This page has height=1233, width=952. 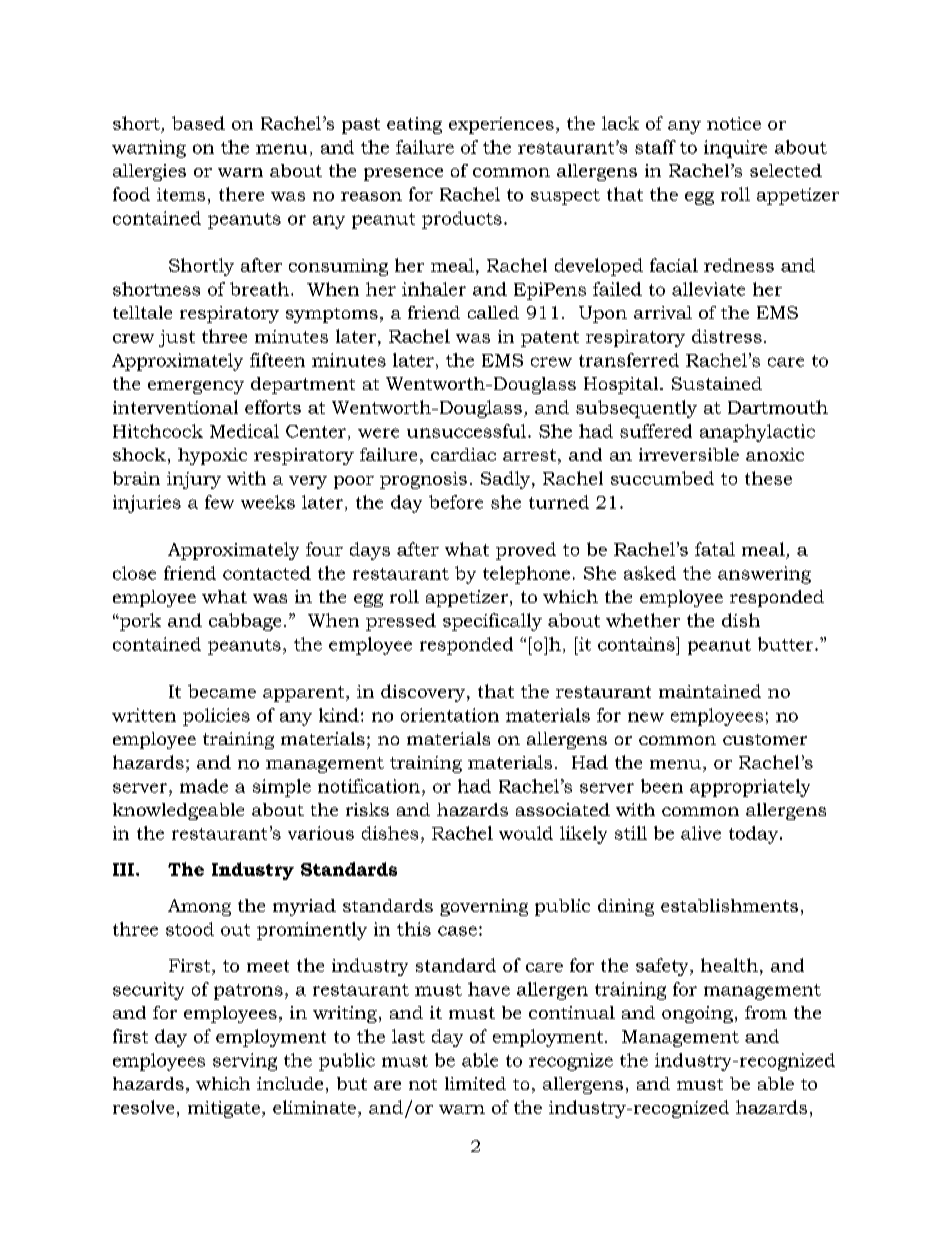 I want to click on mitigate, so click(x=224, y=1109).
